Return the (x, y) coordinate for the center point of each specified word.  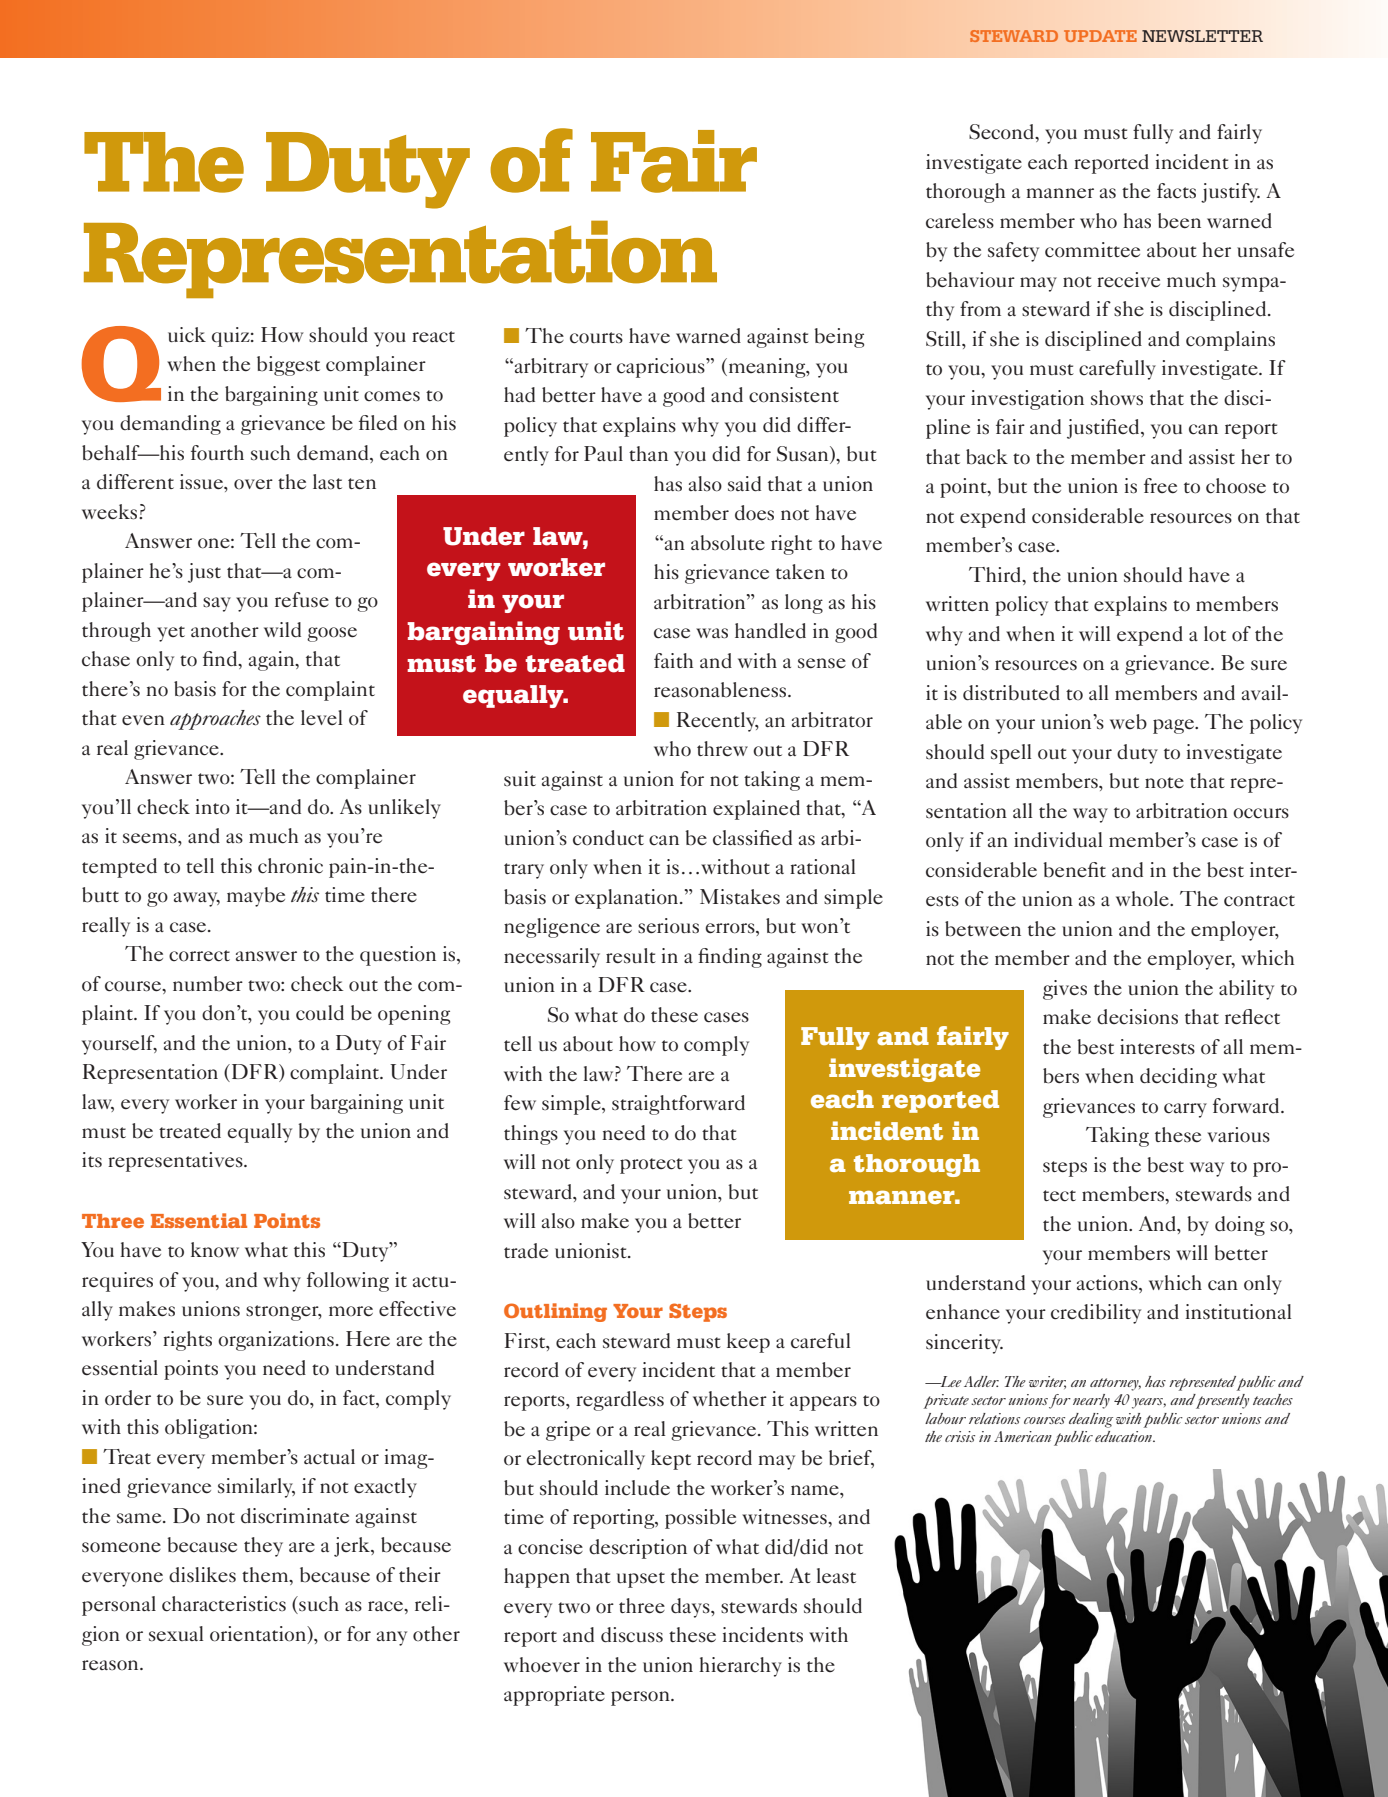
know (215, 1250)
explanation (628, 899)
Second (1002, 132)
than (648, 453)
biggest (288, 366)
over (253, 484)
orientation (259, 1634)
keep (748, 1343)
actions (1108, 1283)
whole (1143, 899)
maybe (256, 897)
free (1160, 486)
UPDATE (1100, 36)
